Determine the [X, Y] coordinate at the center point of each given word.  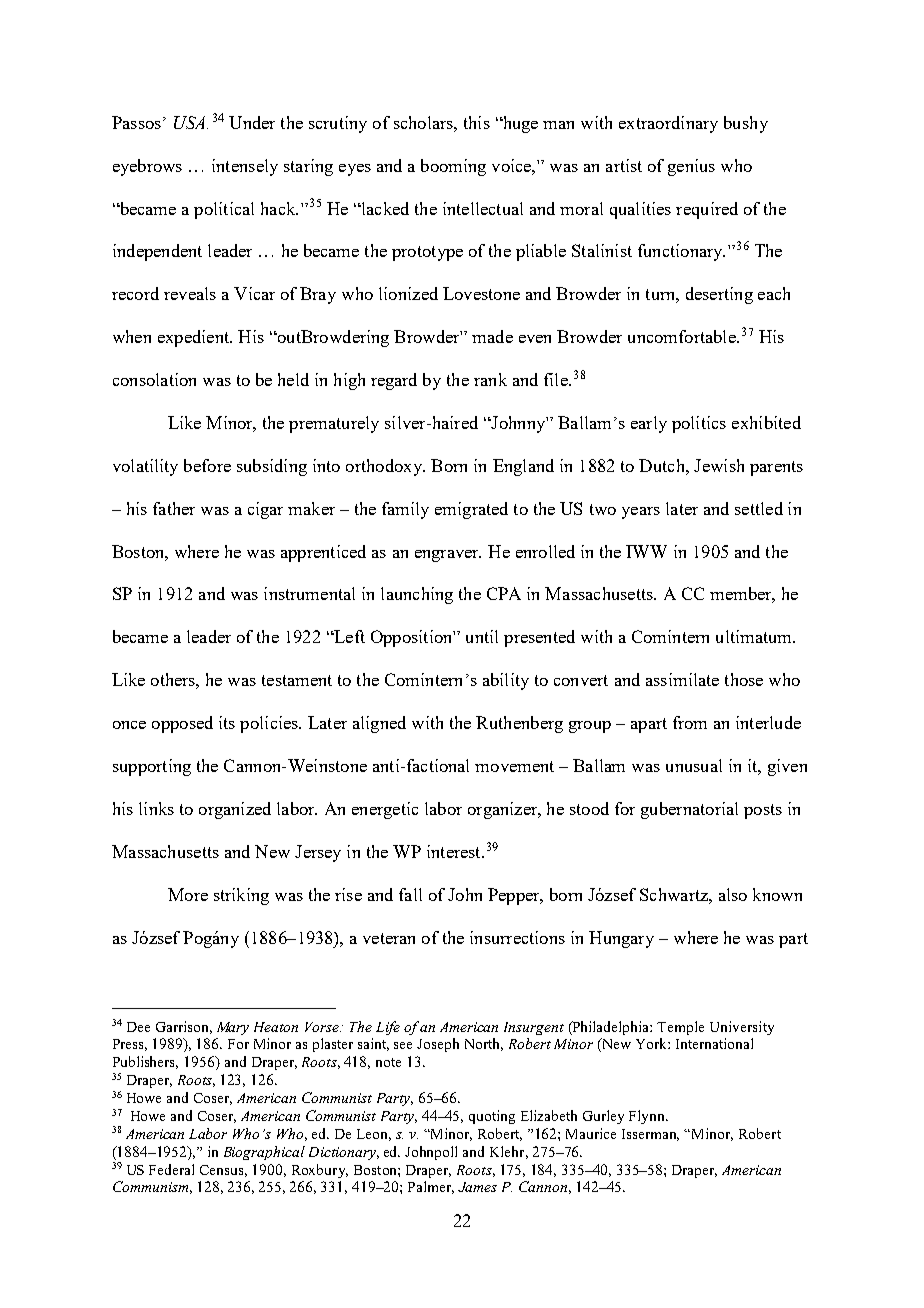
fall [410, 894]
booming [453, 167]
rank [490, 379]
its [227, 722]
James [477, 1187]
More [188, 894]
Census [223, 1171]
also [733, 894]
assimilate [682, 679]
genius [691, 167]
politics [699, 424]
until [482, 636]
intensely [245, 167]
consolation [154, 379]
